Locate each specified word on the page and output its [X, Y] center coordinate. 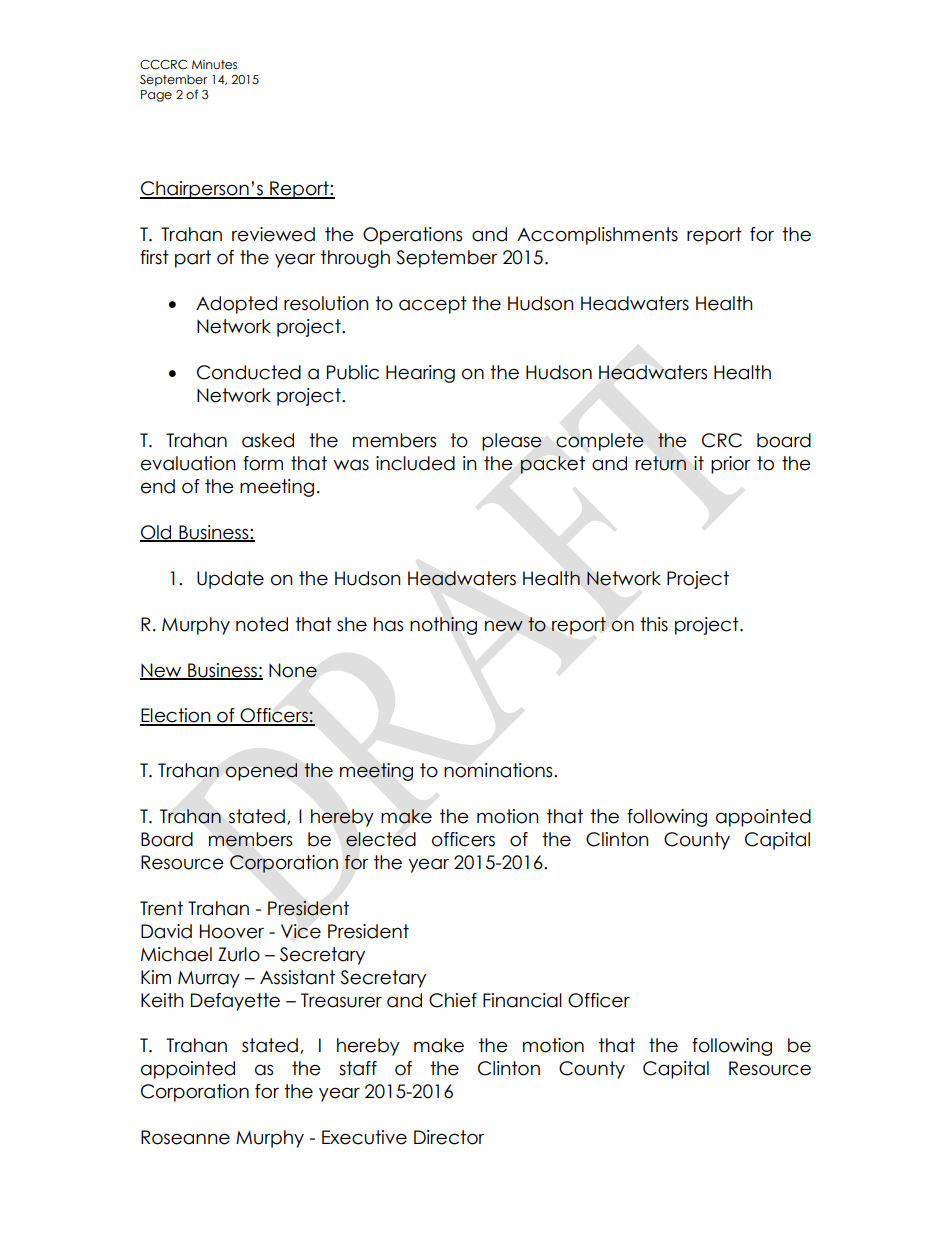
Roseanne [185, 1137]
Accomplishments [597, 236]
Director [449, 1137]
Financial [522, 1000]
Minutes [214, 64]
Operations [412, 236]
